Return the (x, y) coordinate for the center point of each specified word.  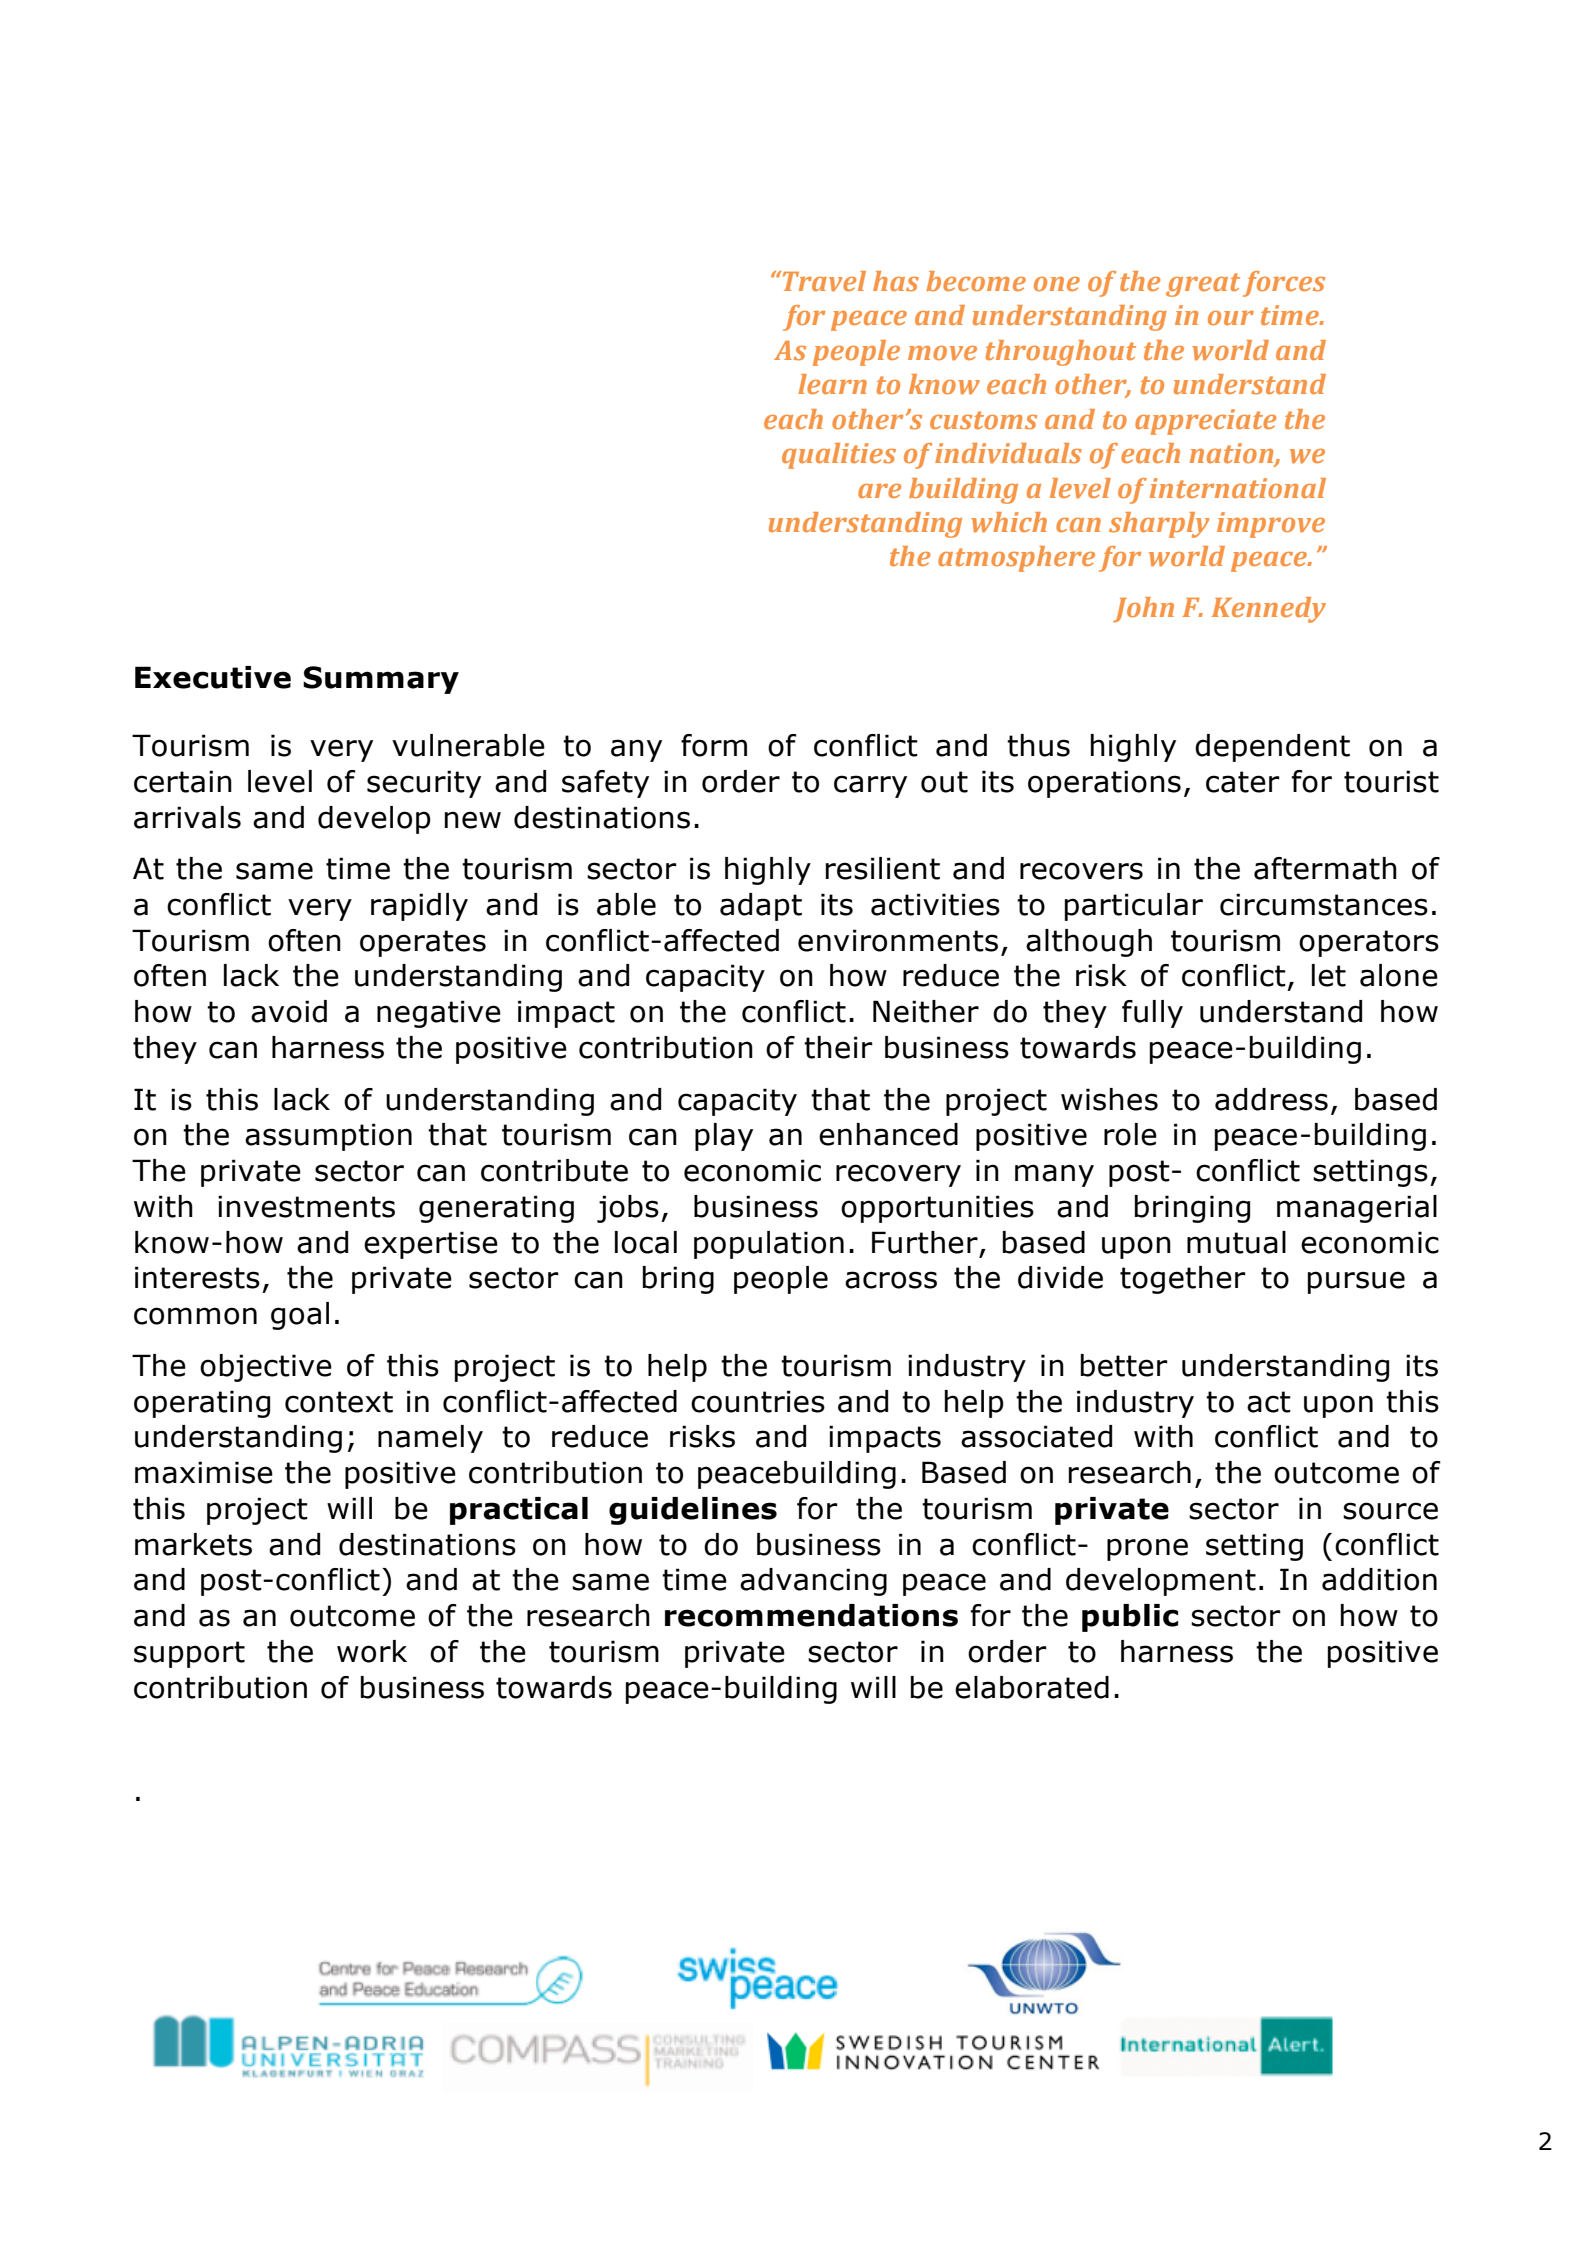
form (714, 745)
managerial (1357, 1209)
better (1124, 1365)
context (339, 1402)
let (1329, 975)
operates (423, 943)
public (1130, 1618)
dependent (1272, 748)
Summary (381, 680)
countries (758, 1401)
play (724, 1137)
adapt (761, 907)
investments (306, 1206)
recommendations (811, 1615)
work (372, 1651)
